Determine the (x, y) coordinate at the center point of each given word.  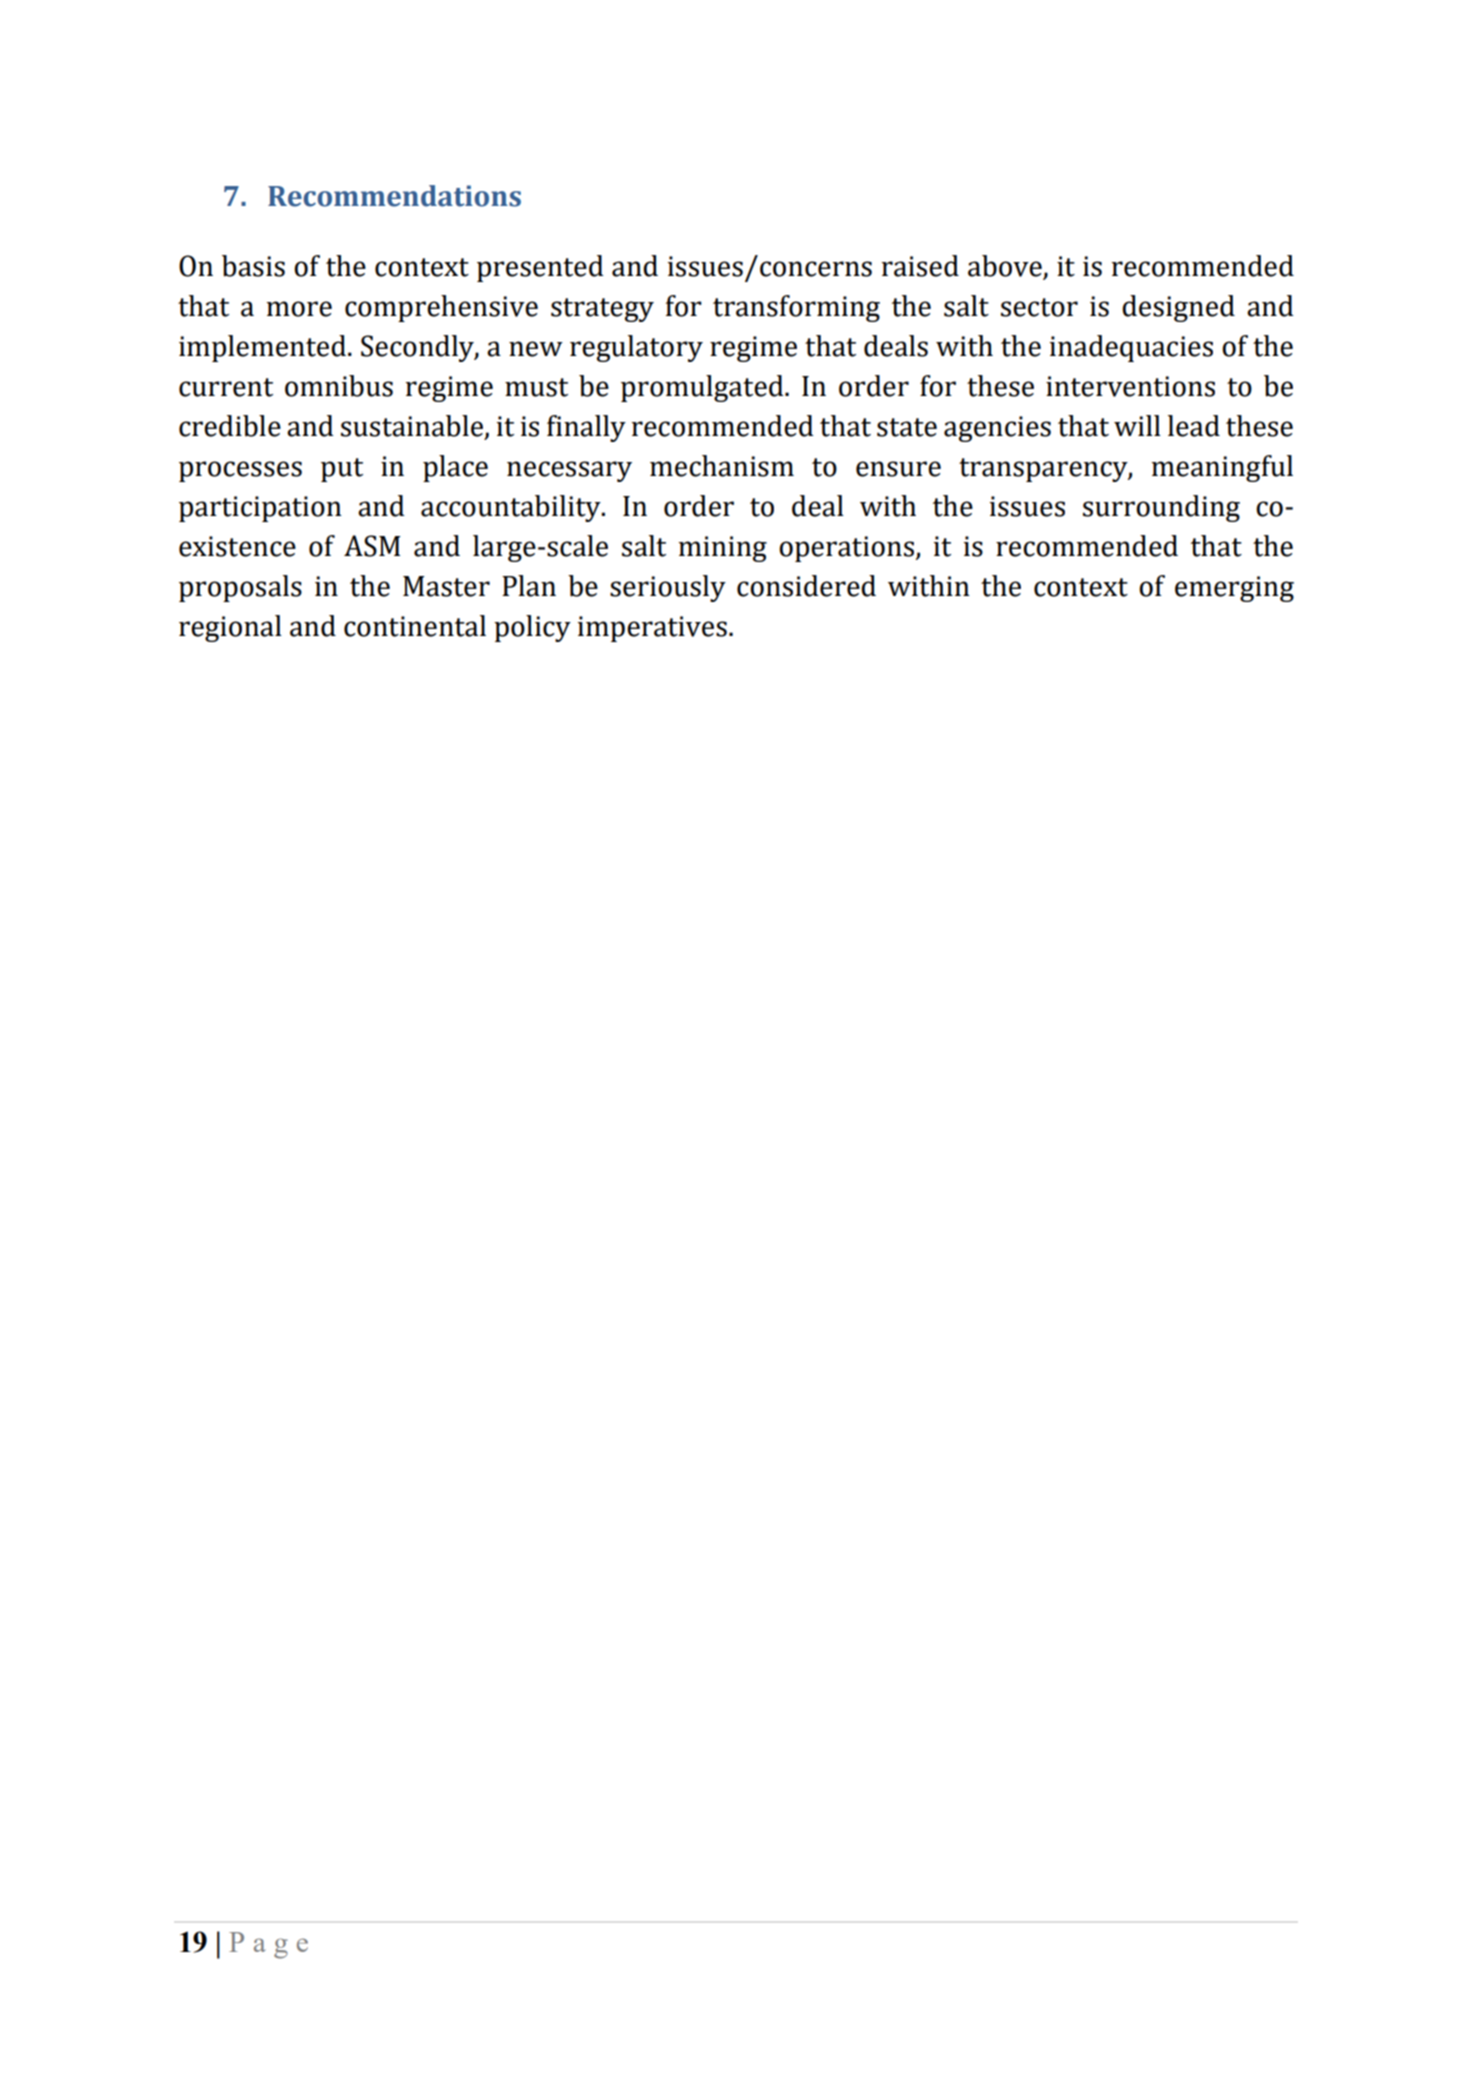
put (342, 470)
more (299, 309)
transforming (796, 308)
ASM (372, 546)
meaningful (1222, 468)
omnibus (339, 386)
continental (415, 626)
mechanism (722, 466)
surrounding (1161, 508)
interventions (1130, 386)
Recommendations (394, 196)
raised (920, 266)
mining (722, 549)
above (1006, 267)
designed (1178, 308)
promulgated (703, 388)
